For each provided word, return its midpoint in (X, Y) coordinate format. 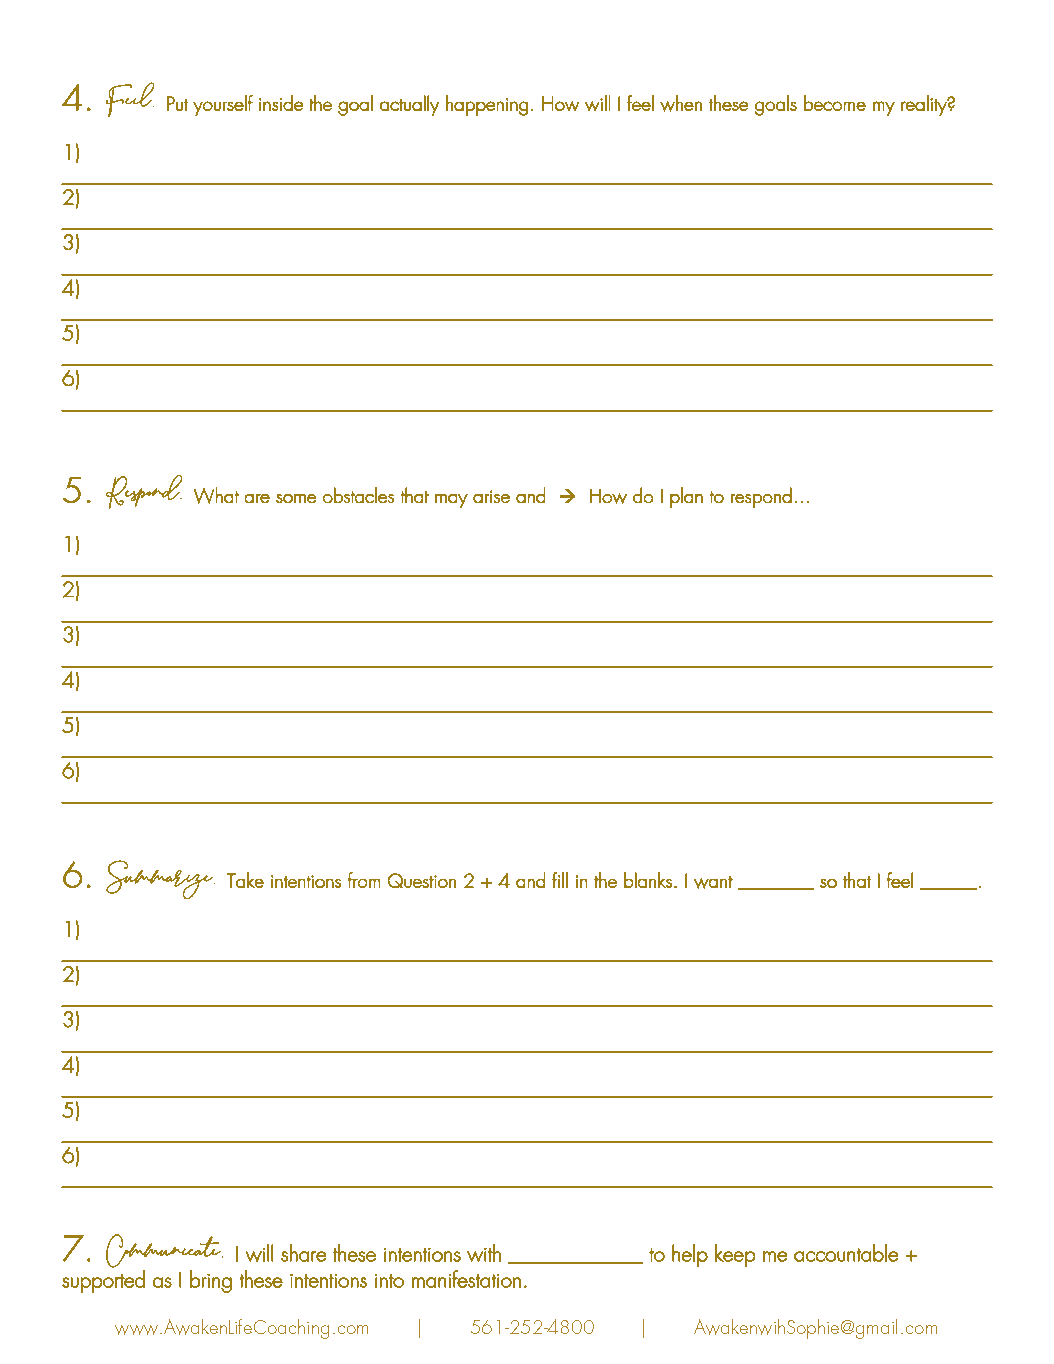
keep (735, 1255)
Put (177, 103)
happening (487, 105)
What (216, 495)
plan (686, 497)
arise (491, 496)
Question (422, 880)
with (484, 1253)
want (713, 882)
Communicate (164, 1251)
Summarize (160, 879)
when (681, 103)
